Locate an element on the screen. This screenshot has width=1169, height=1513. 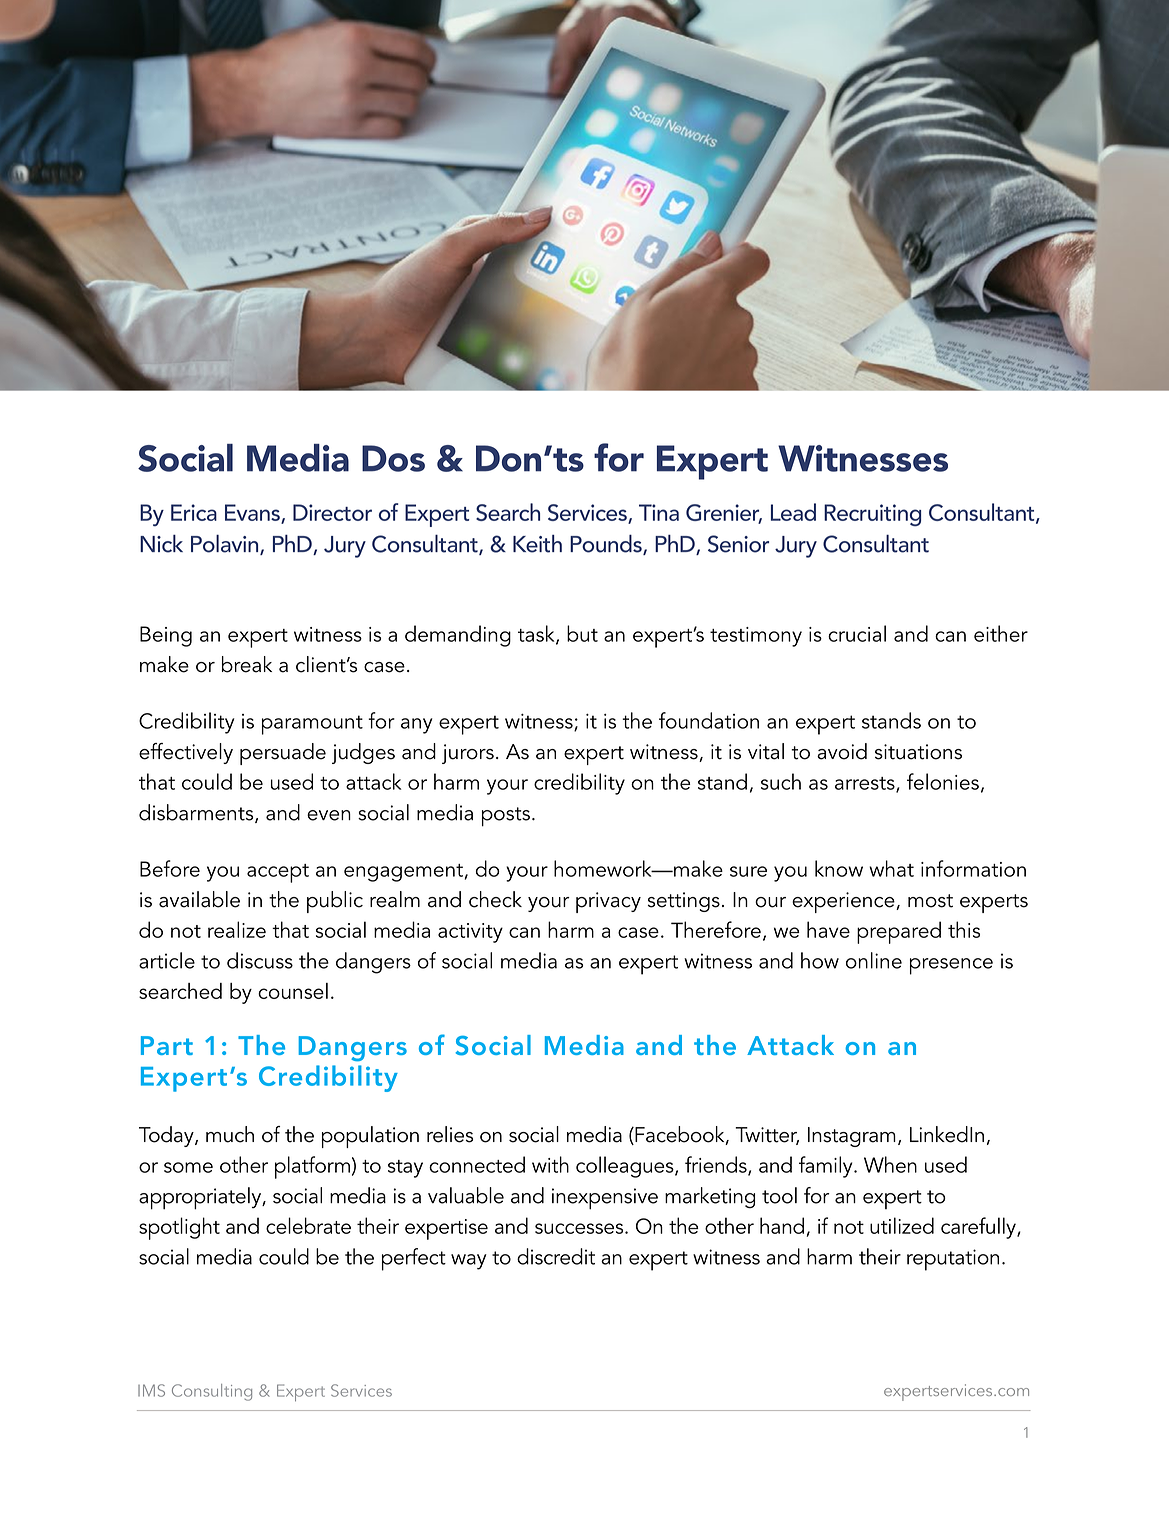
Evans is located at coordinates (253, 513).
